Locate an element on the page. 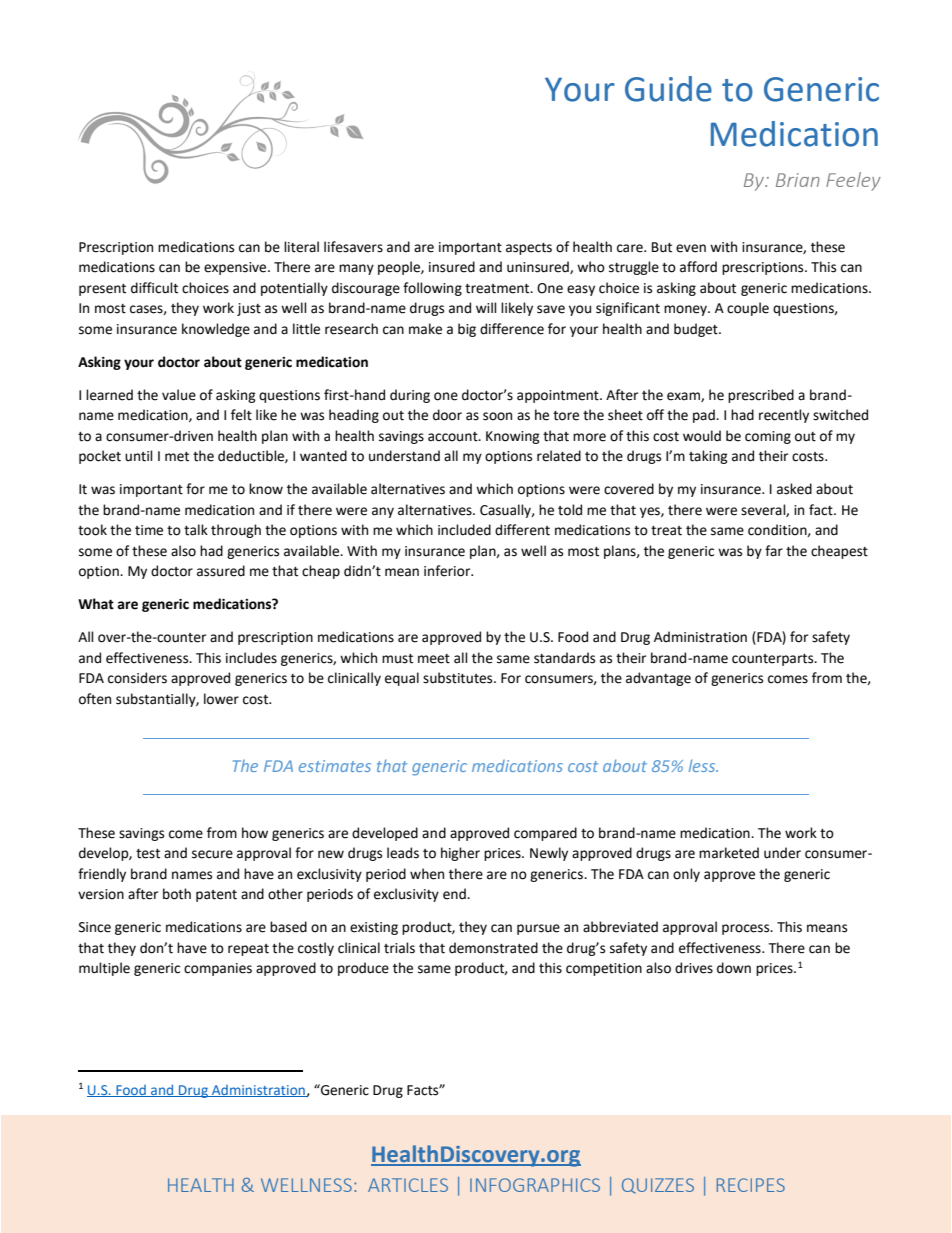 This image has width=952, height=1233. RECIPES is located at coordinates (751, 1185).
